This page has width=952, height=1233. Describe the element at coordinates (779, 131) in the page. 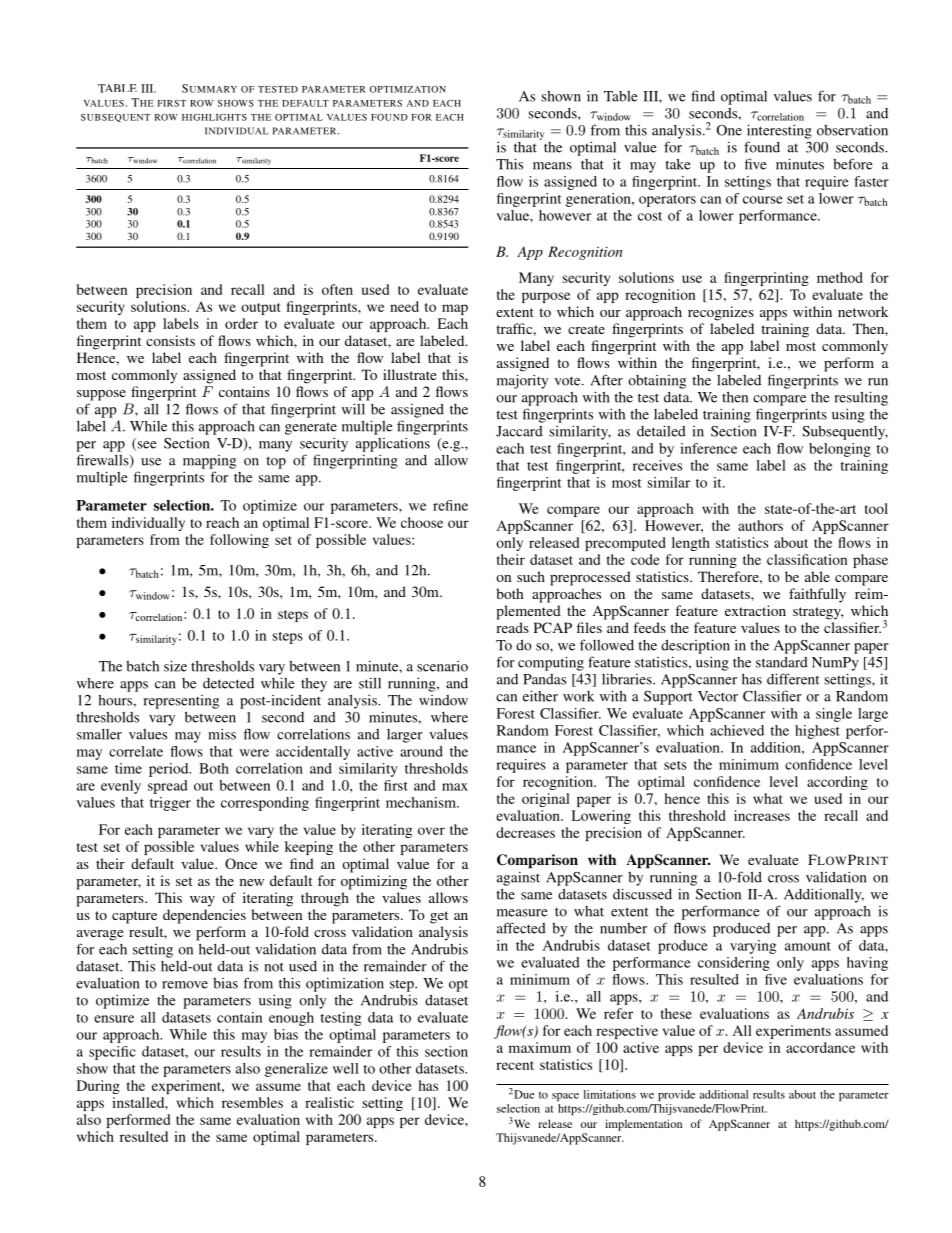

I see `interesting` at that location.
